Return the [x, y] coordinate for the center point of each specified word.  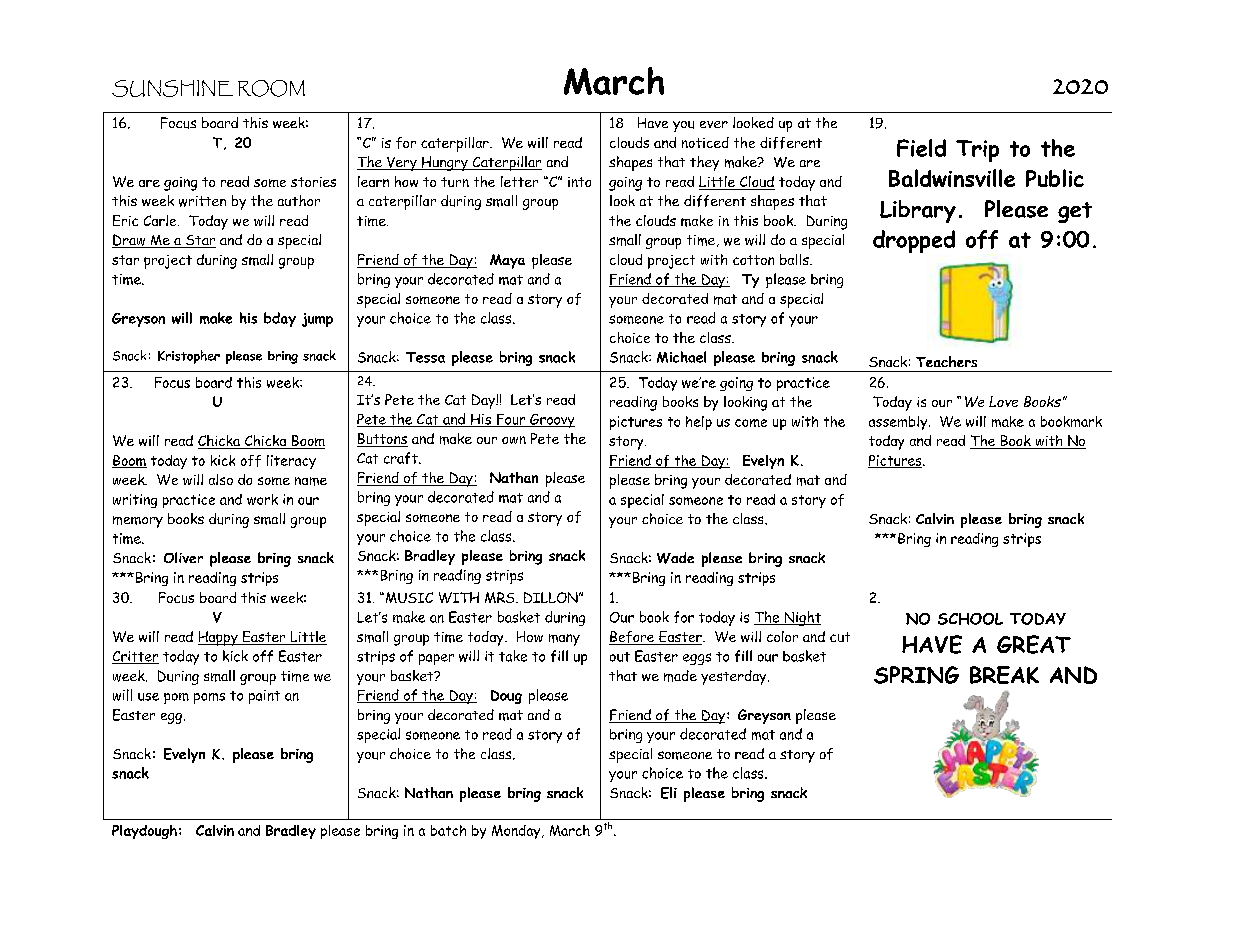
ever [714, 124]
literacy [291, 462]
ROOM [271, 88]
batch [448, 830]
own [514, 440]
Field [921, 148]
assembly [899, 423]
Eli [669, 793]
